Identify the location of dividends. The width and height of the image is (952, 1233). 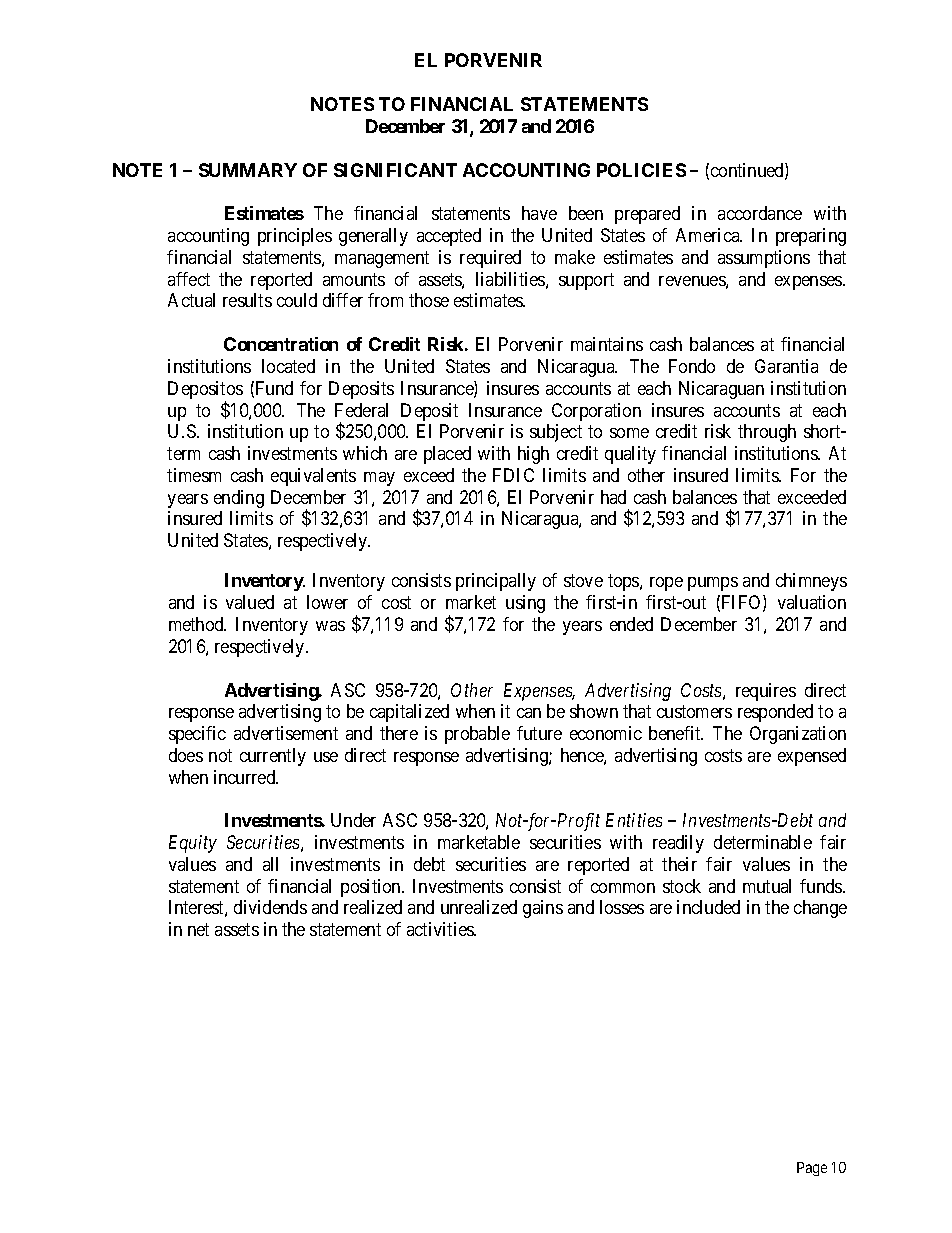
(270, 907).
